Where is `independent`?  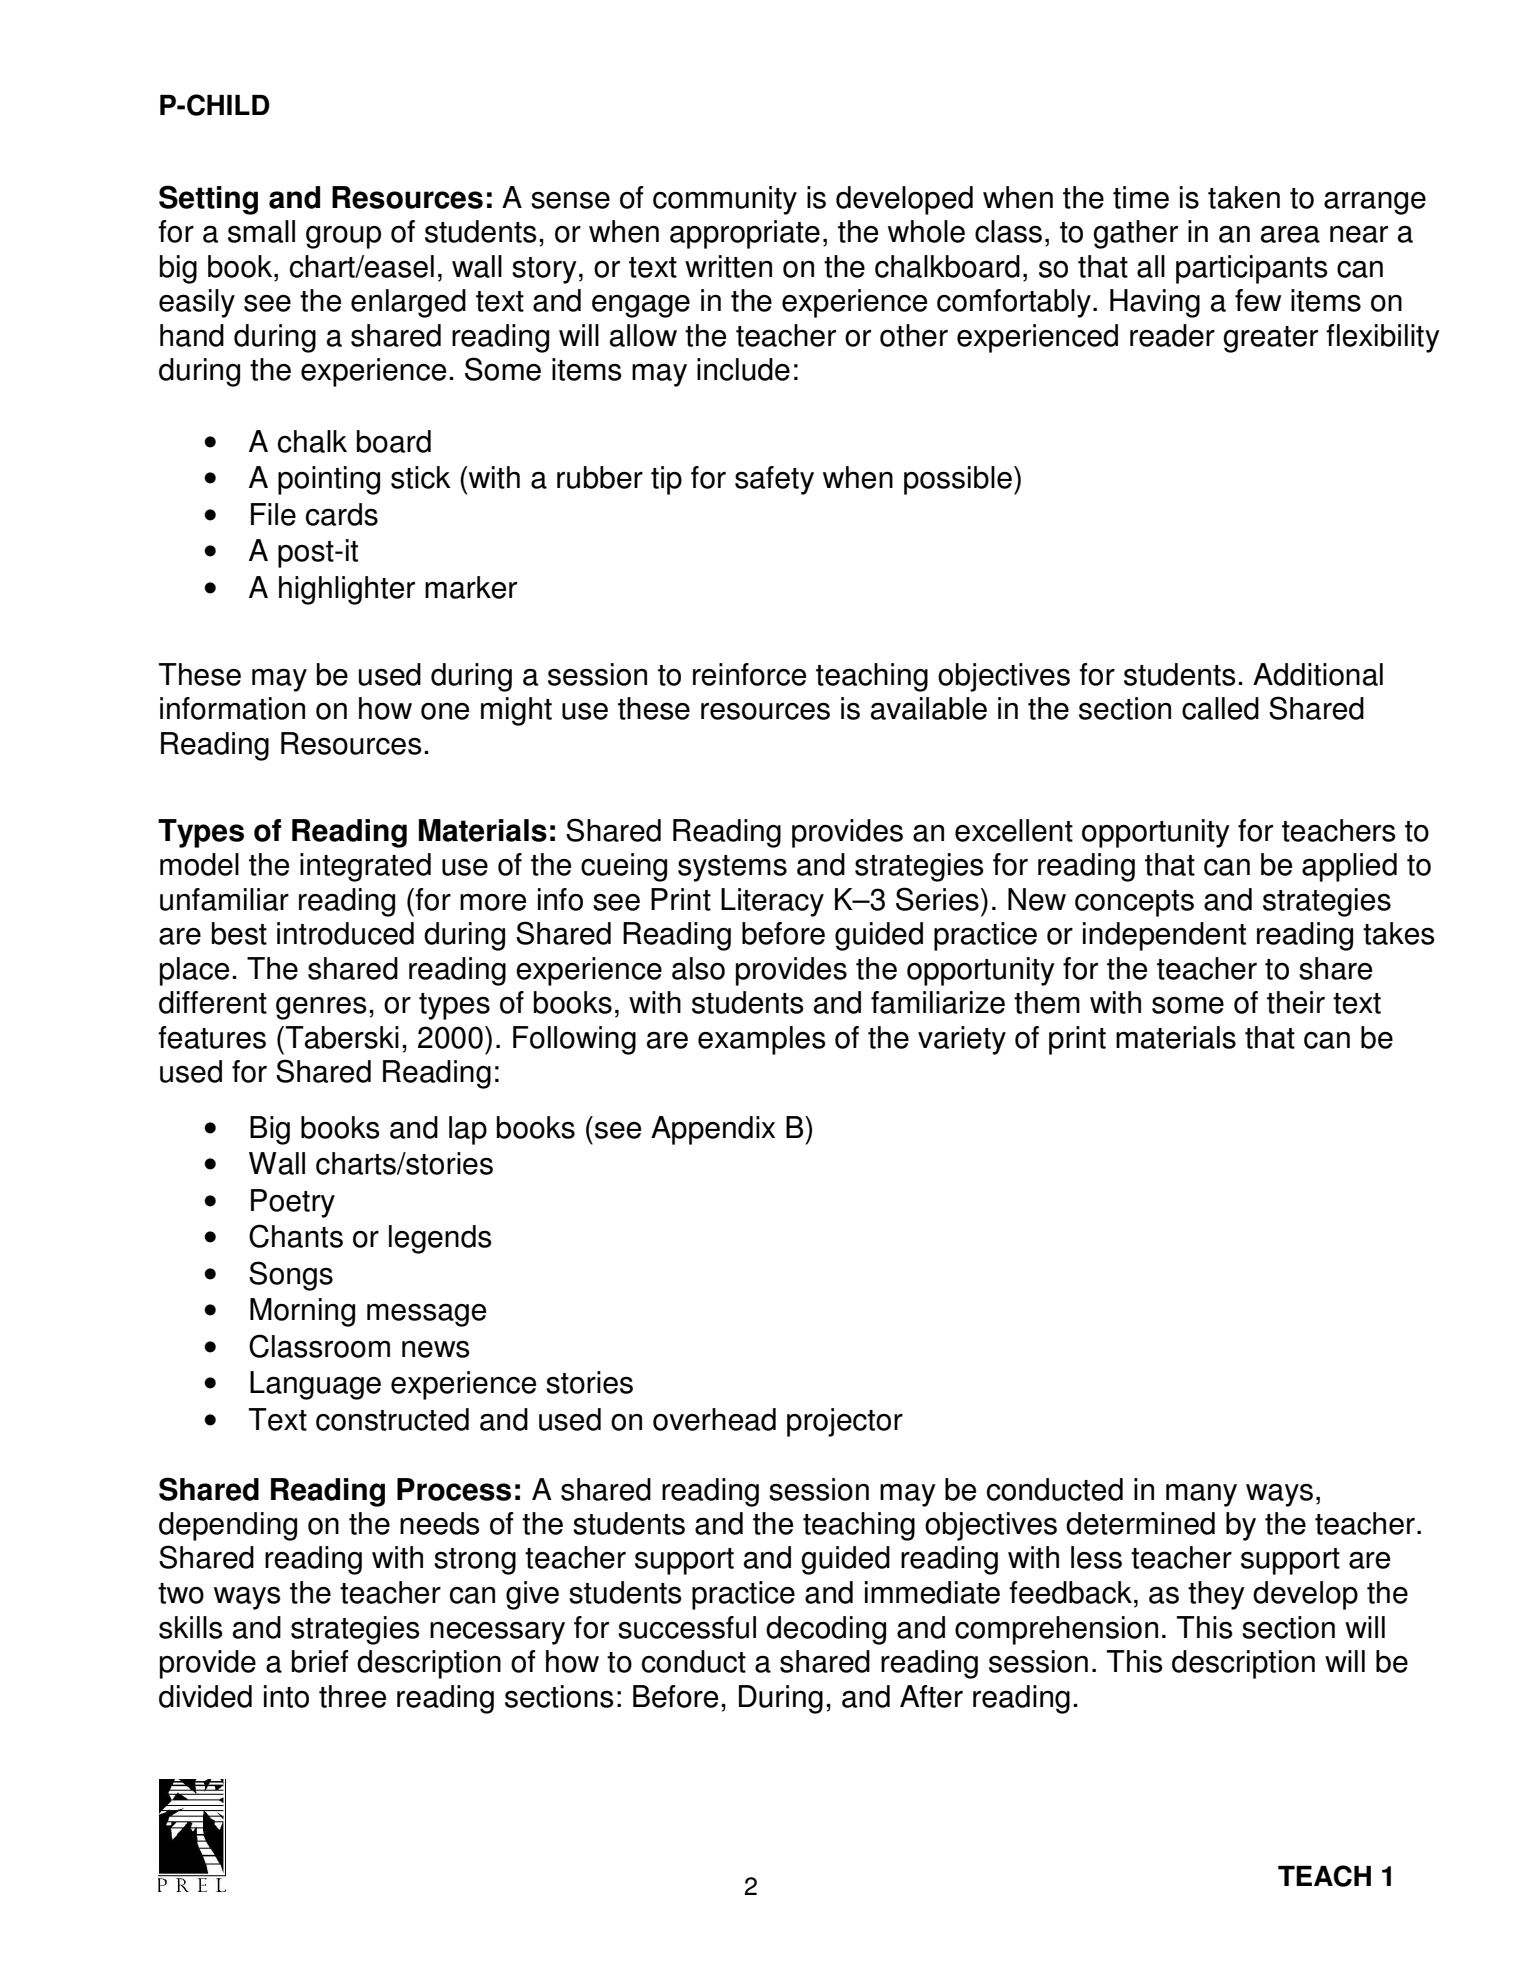
independent is located at coordinates (1164, 936).
